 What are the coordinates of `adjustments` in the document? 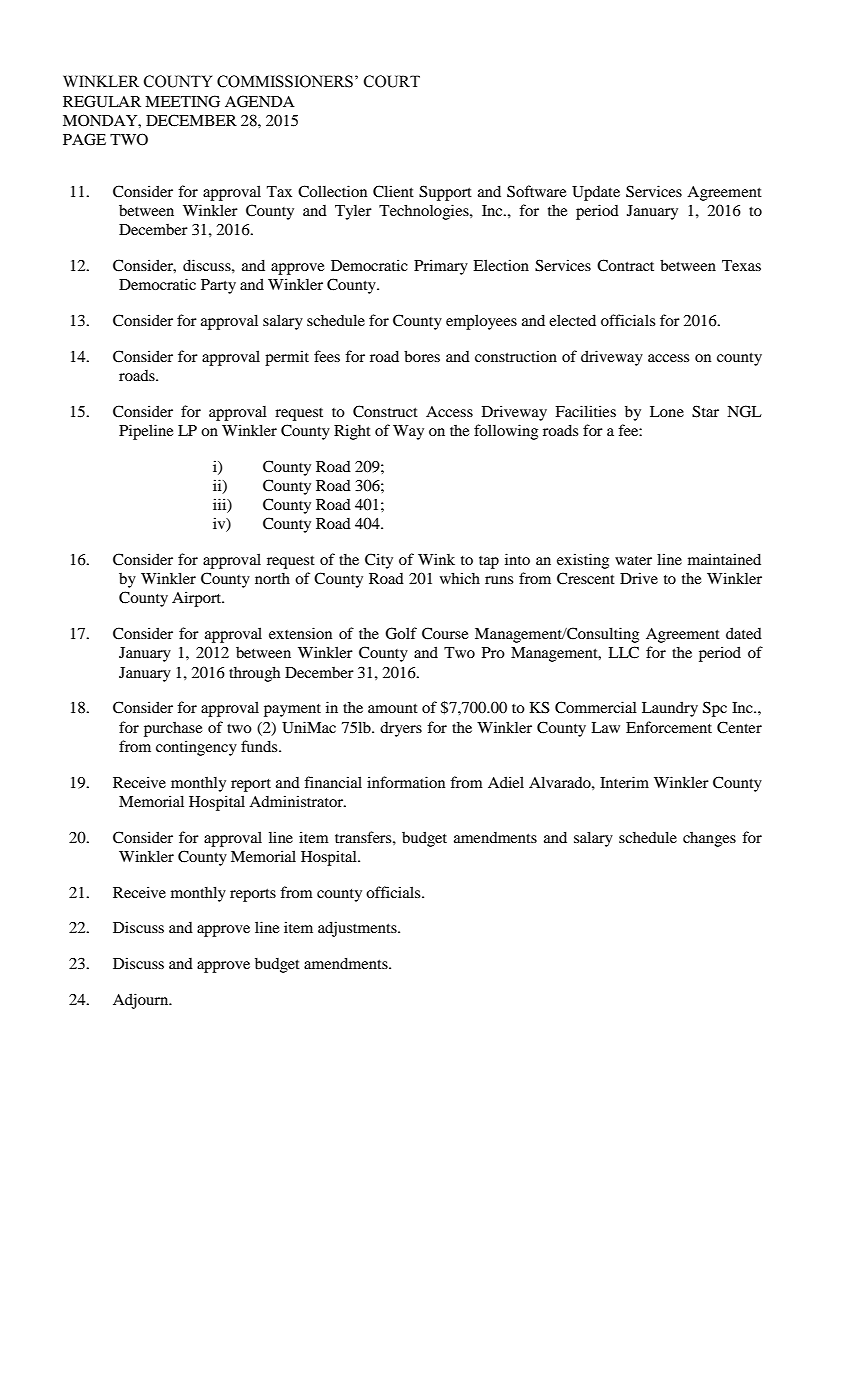 It's located at (358, 929).
